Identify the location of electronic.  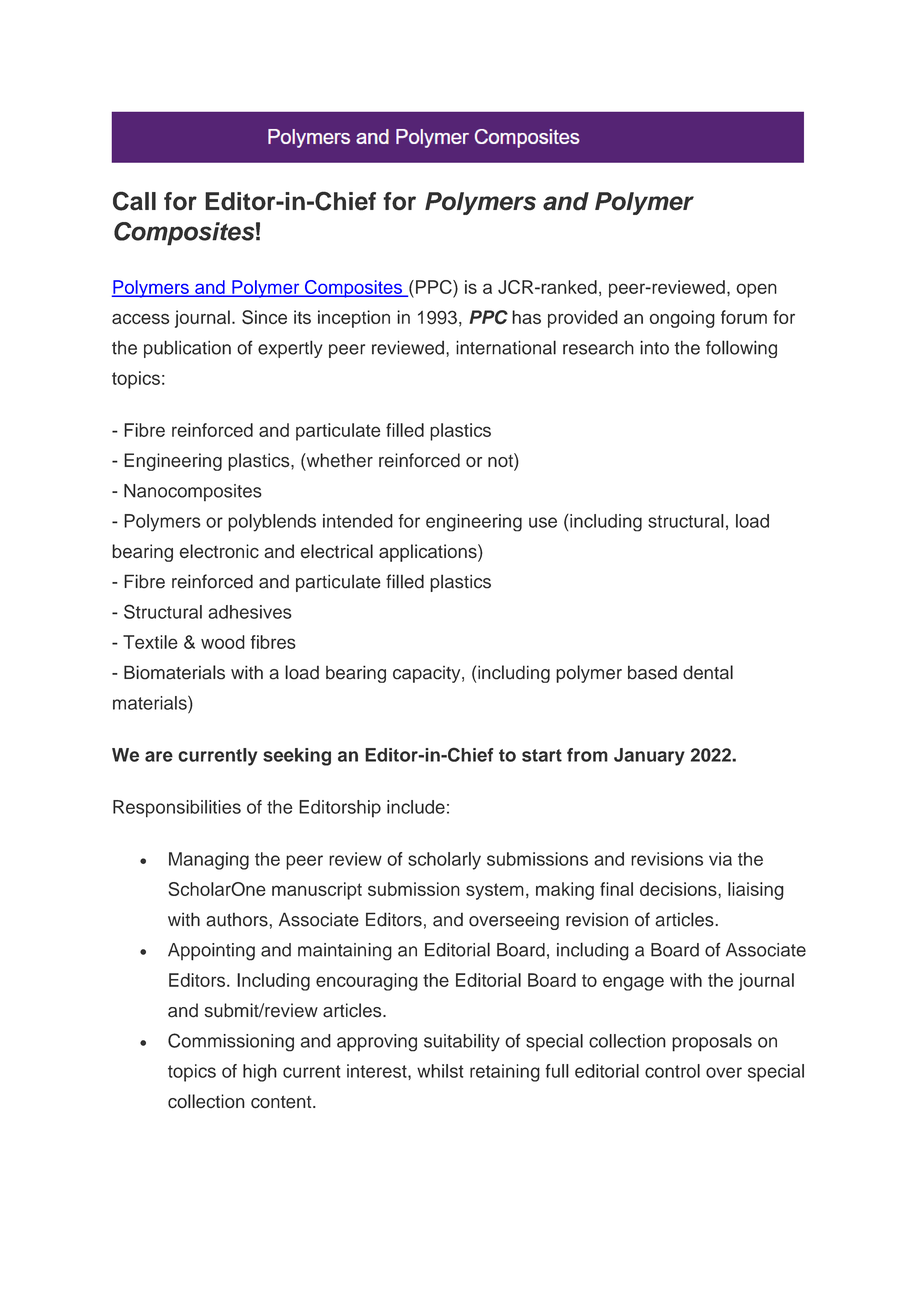
(219, 551).
